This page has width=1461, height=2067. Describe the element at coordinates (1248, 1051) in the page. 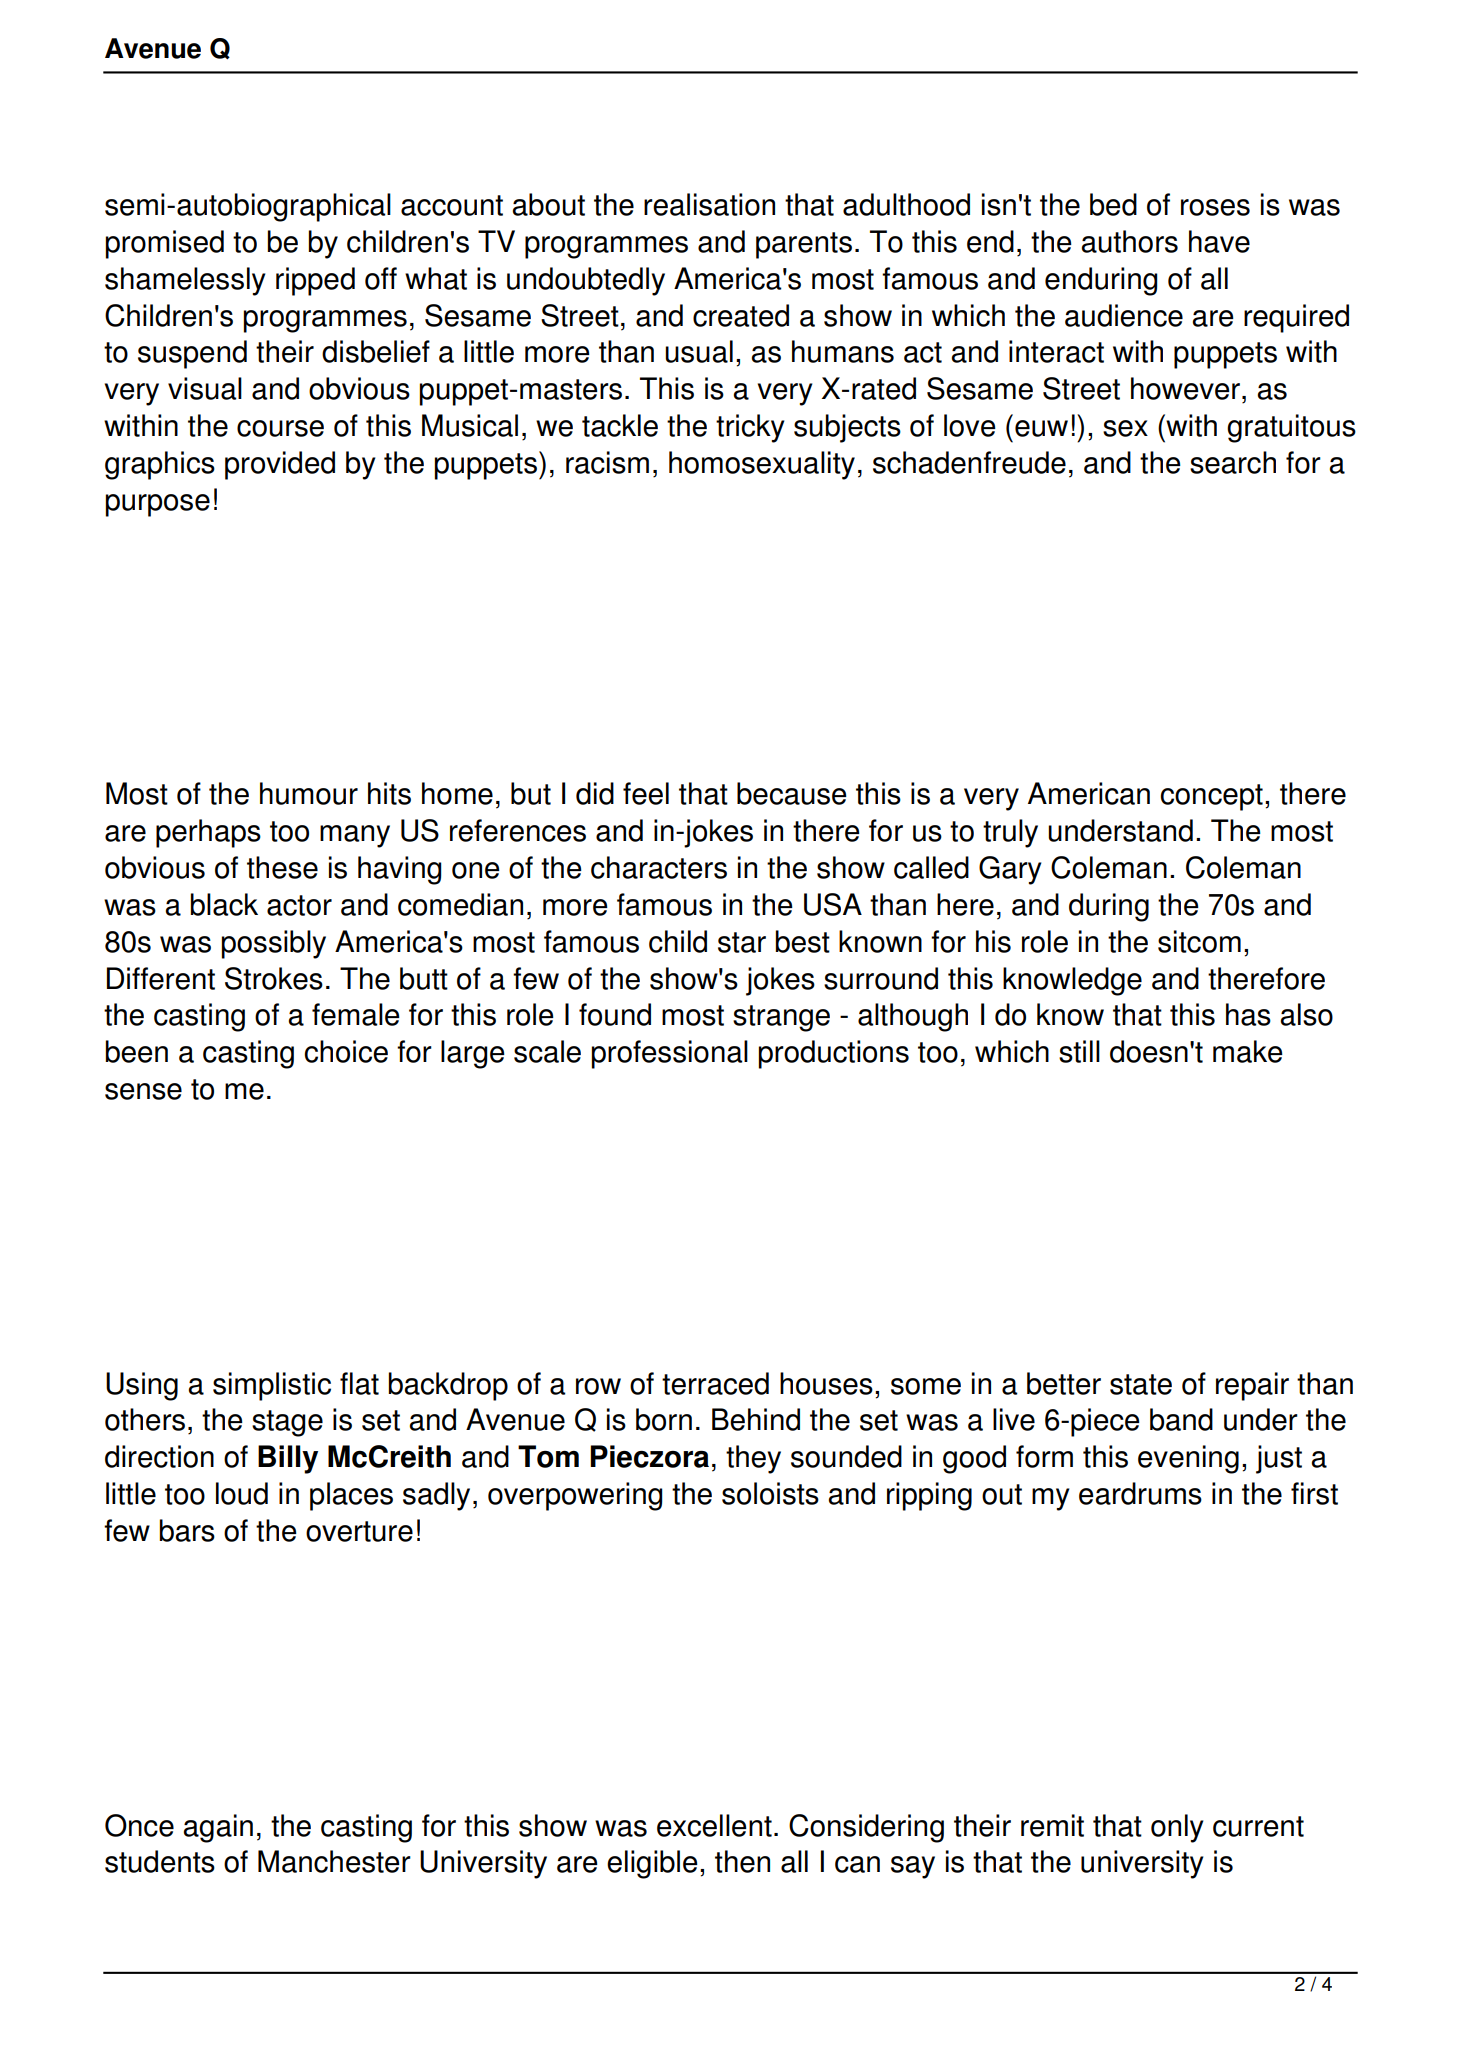

I see `make` at that location.
